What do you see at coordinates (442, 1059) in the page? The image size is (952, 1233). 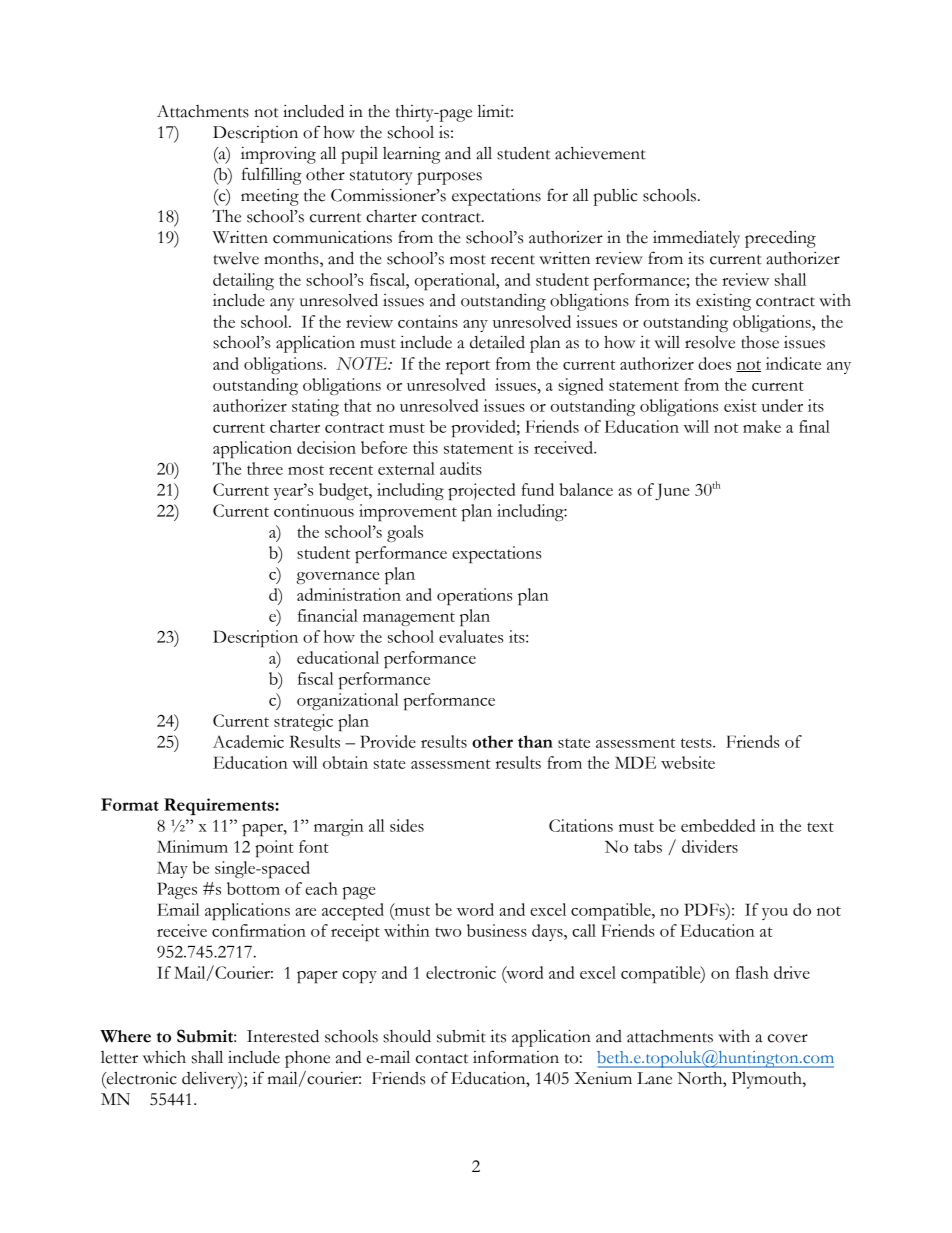 I see `contact` at bounding box center [442, 1059].
